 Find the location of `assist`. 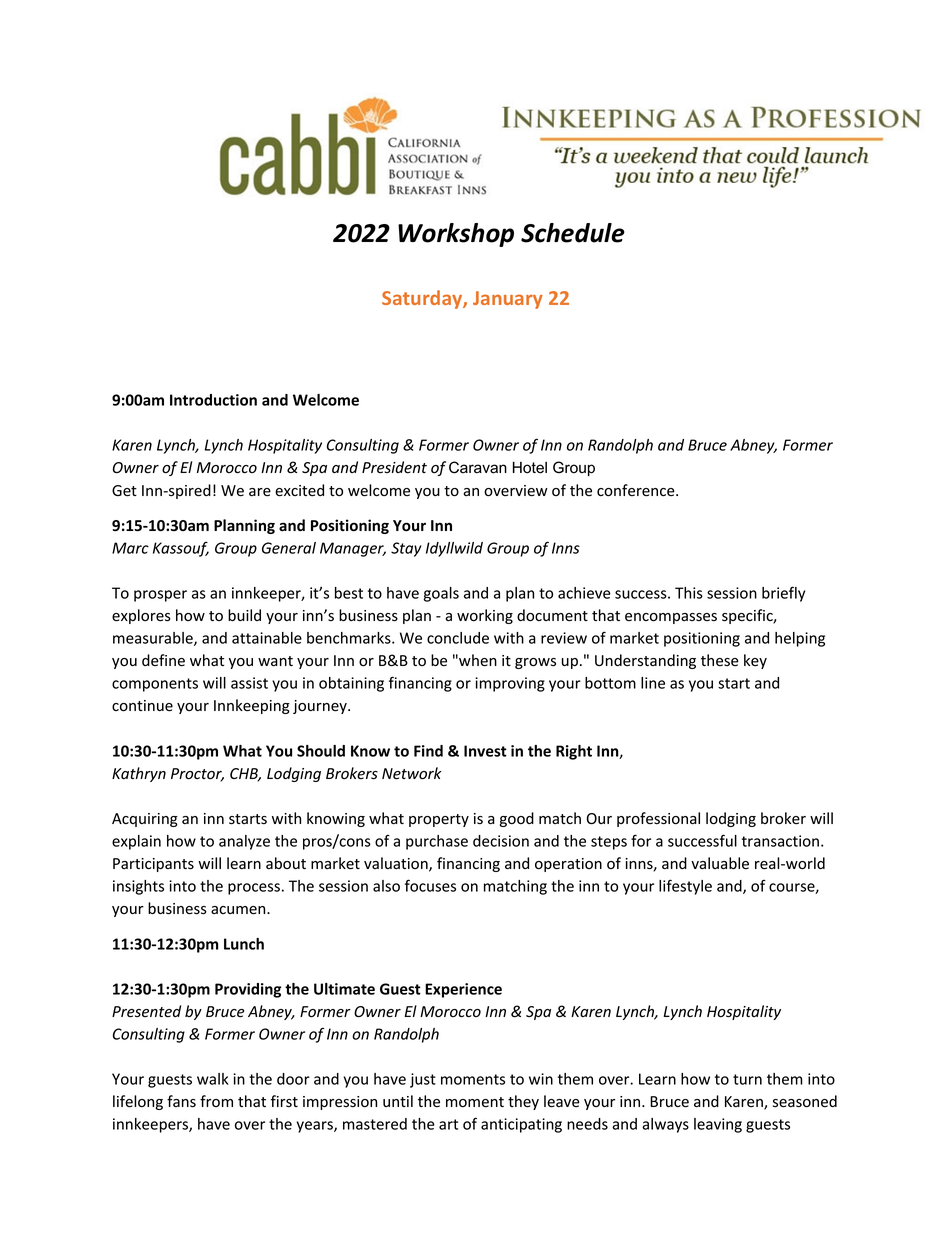

assist is located at coordinates (249, 683).
